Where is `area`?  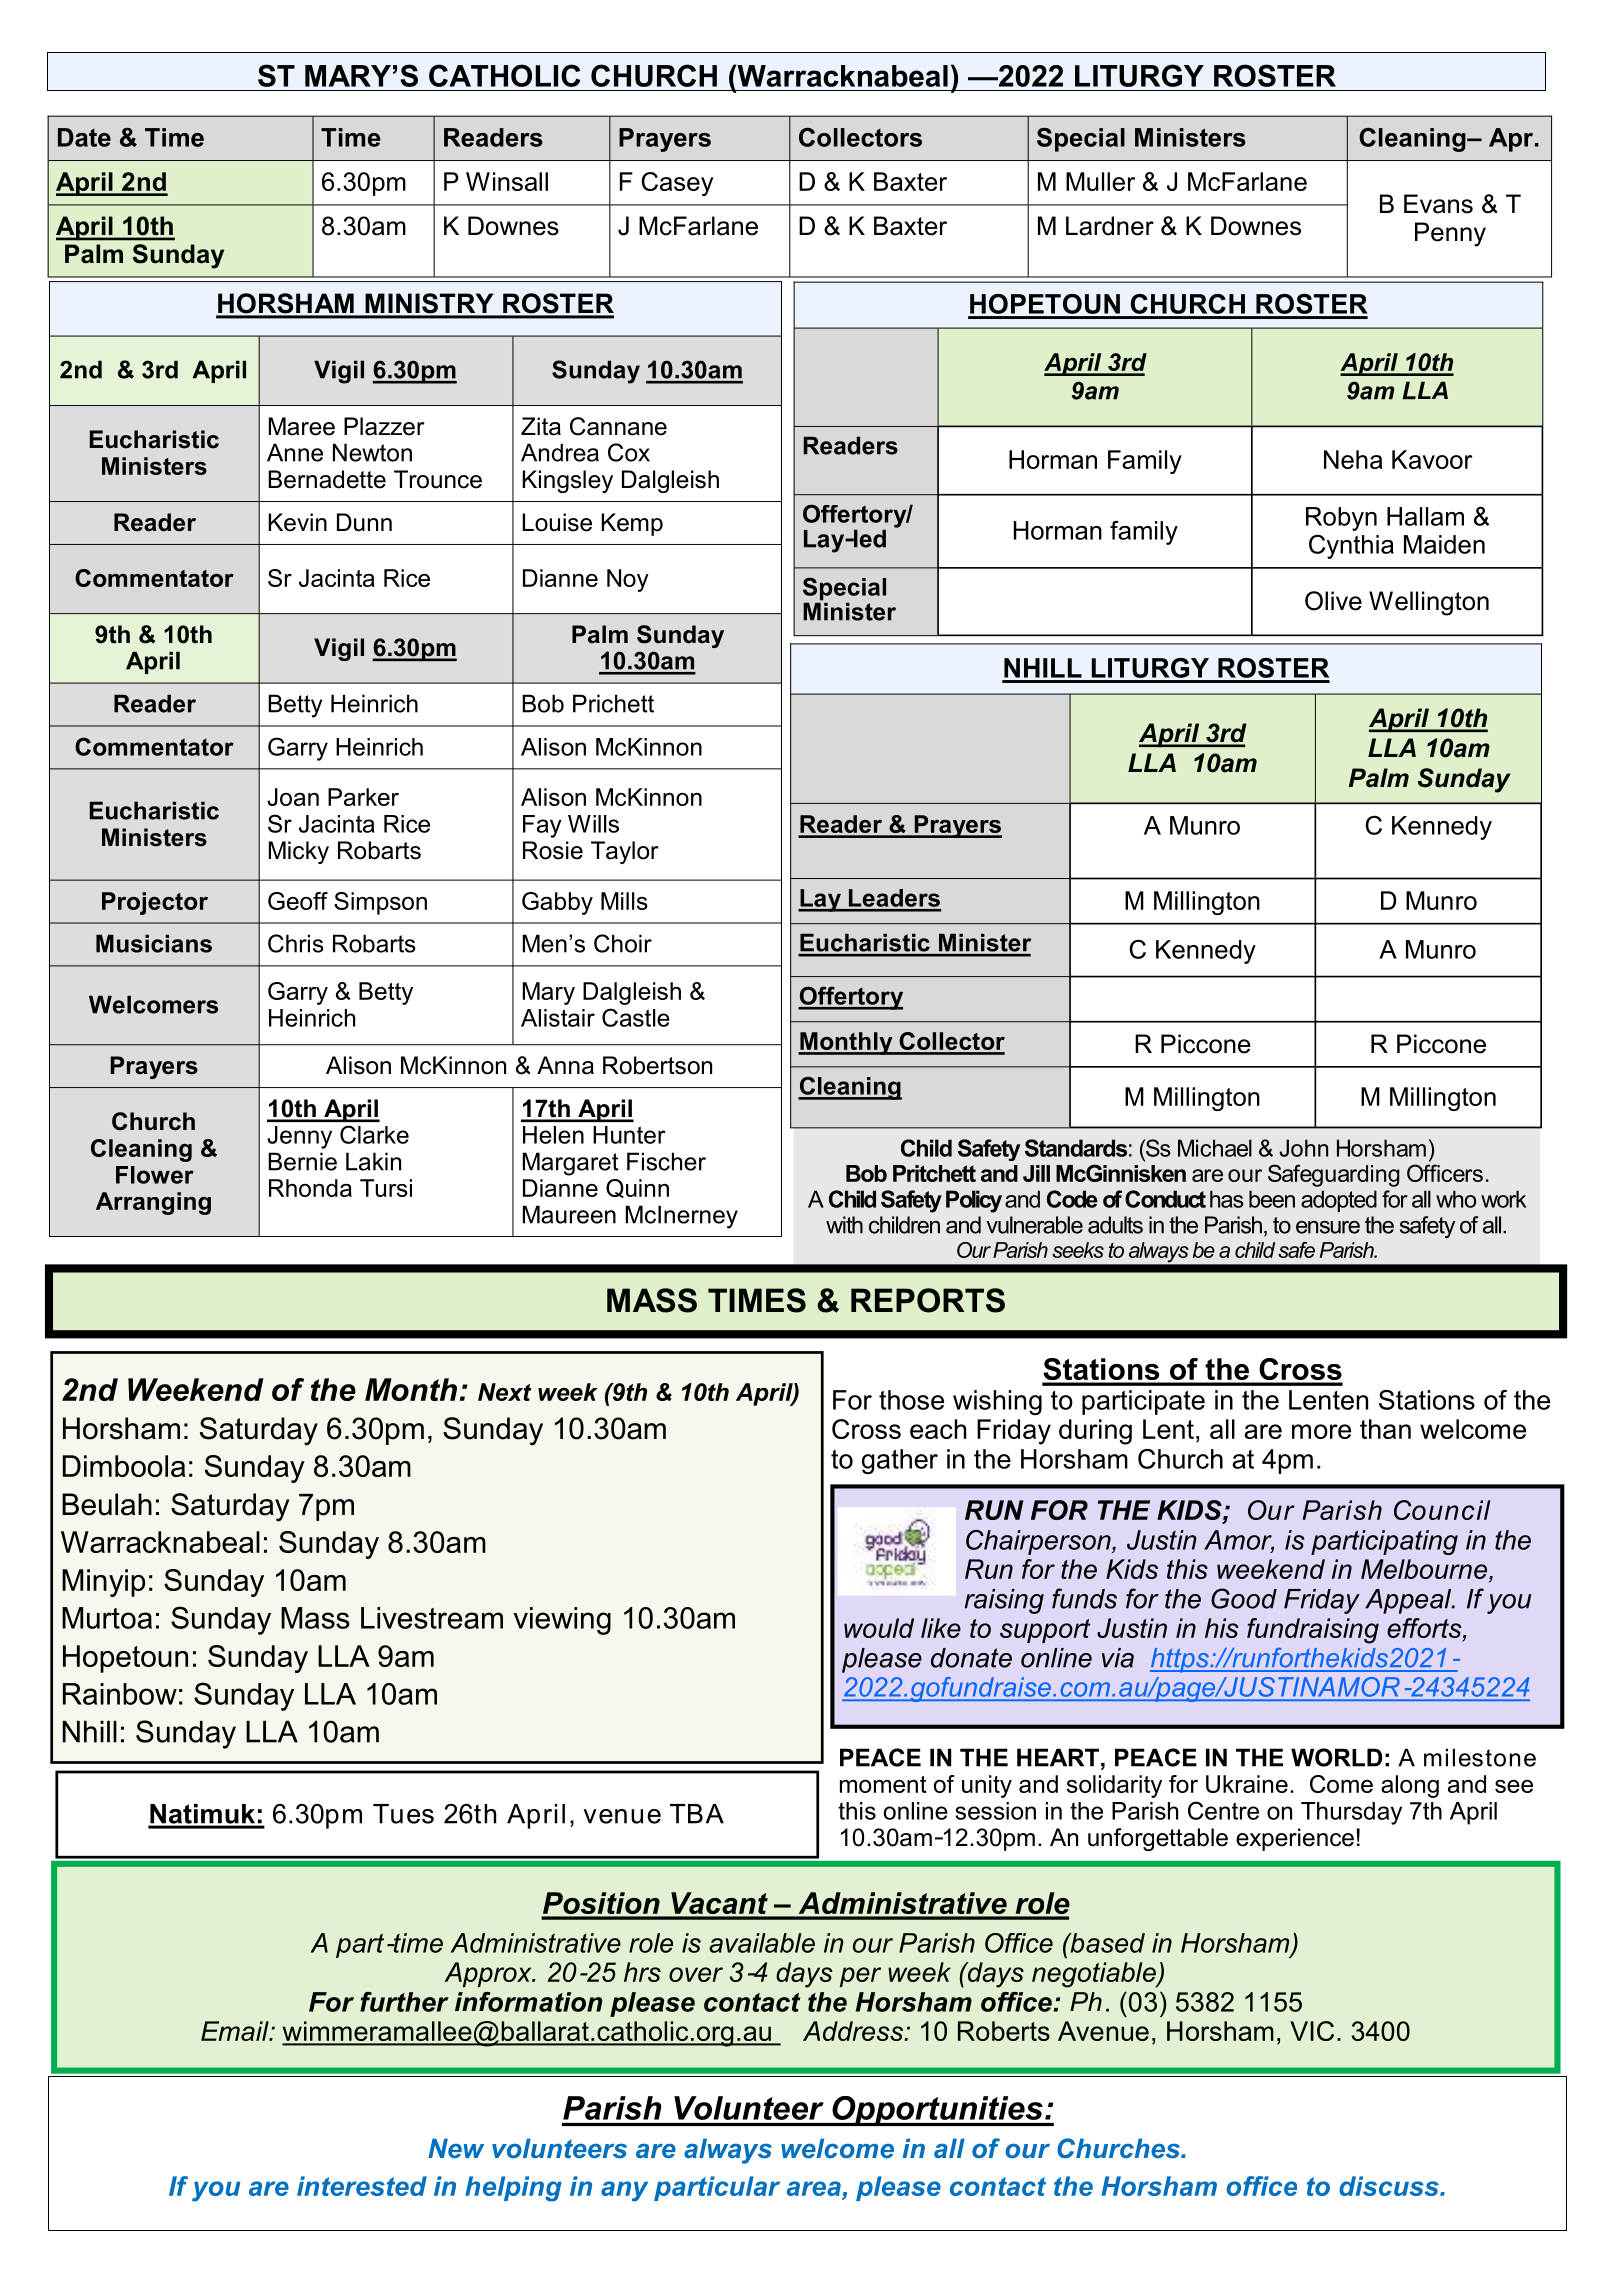 area is located at coordinates (814, 2188).
